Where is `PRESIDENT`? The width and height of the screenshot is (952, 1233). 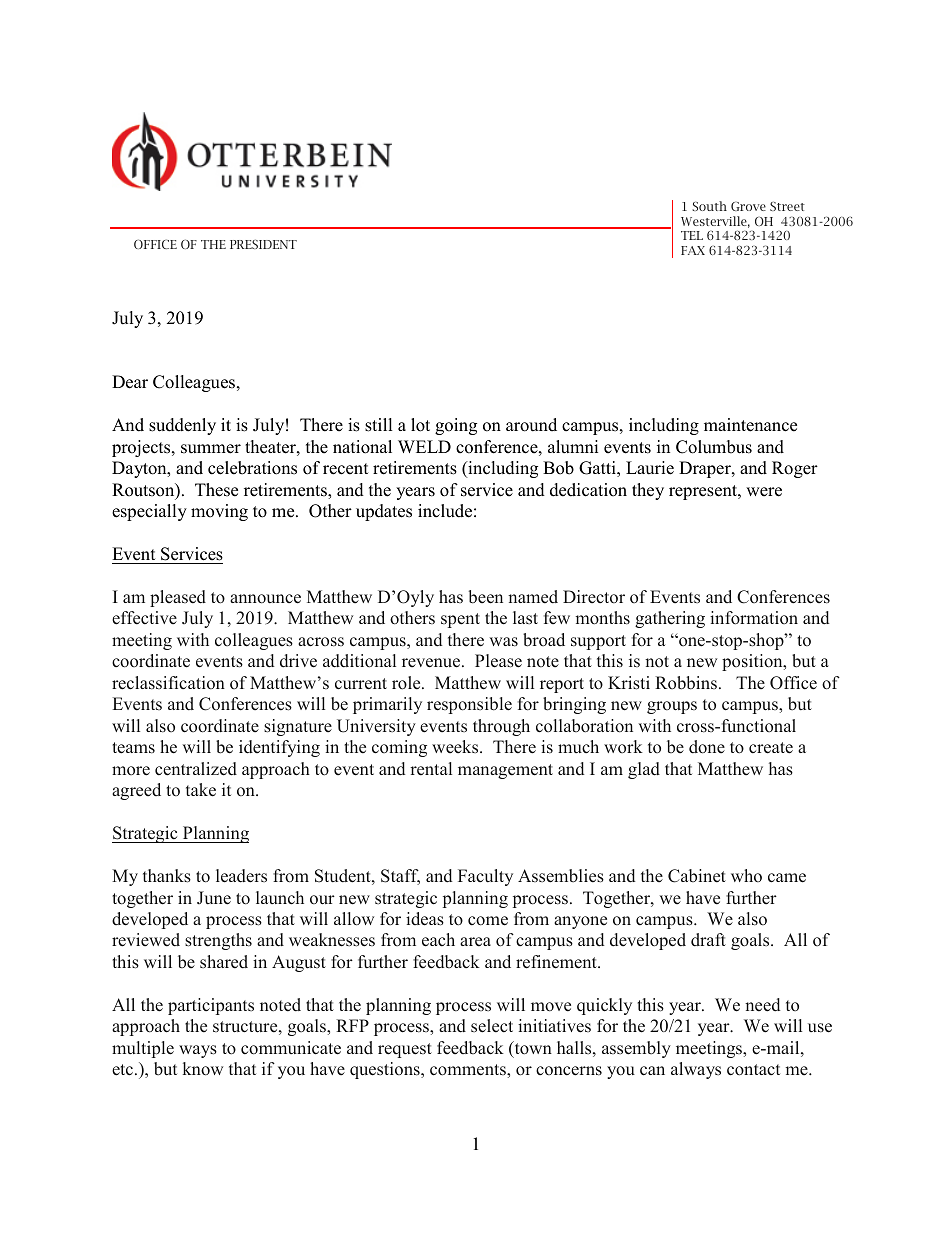
PRESIDENT is located at coordinates (263, 244).
